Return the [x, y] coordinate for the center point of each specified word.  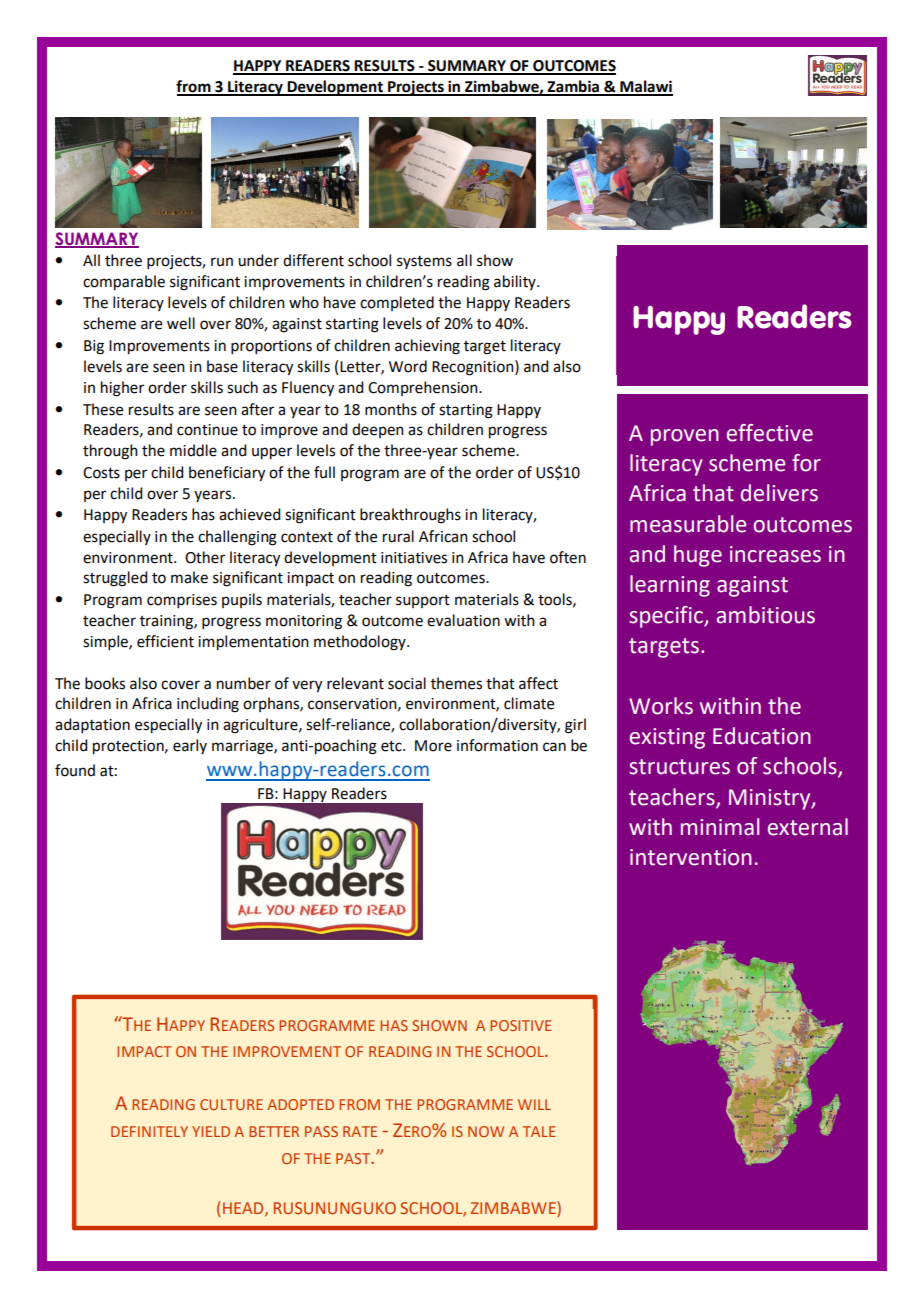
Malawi [645, 87]
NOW [486, 1131]
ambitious [766, 615]
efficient [165, 641]
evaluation [463, 620]
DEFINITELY [149, 1131]
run [222, 262]
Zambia [574, 87]
